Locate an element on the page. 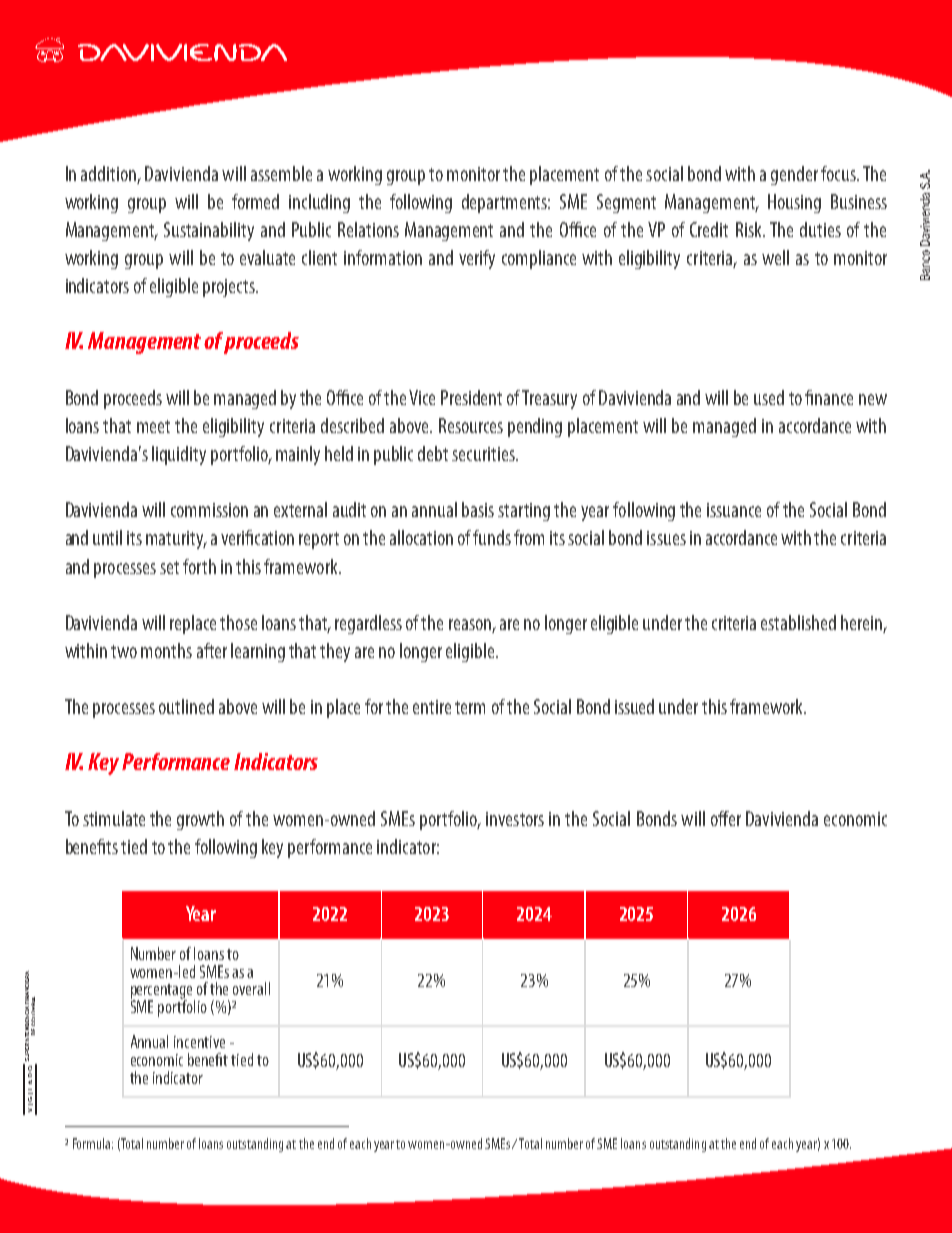 The image size is (952, 1233). incentive is located at coordinates (199, 1042).
